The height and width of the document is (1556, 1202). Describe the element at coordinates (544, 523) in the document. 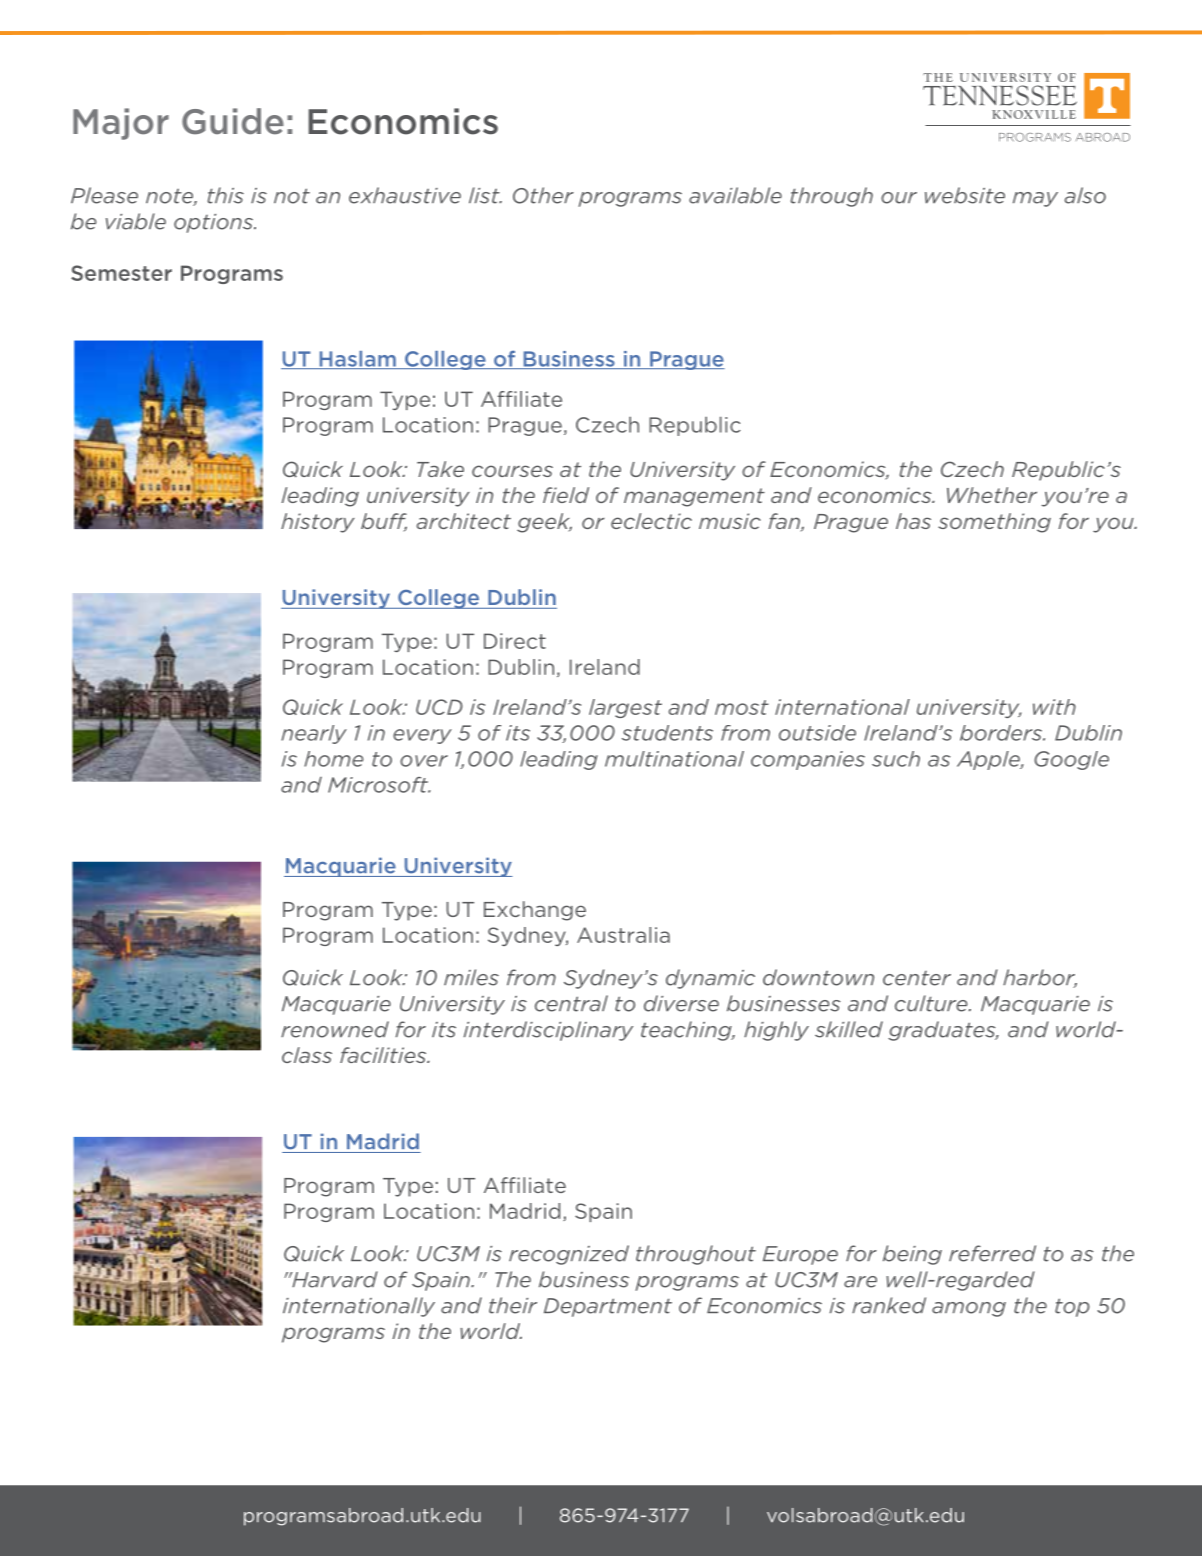

I see `geek` at that location.
